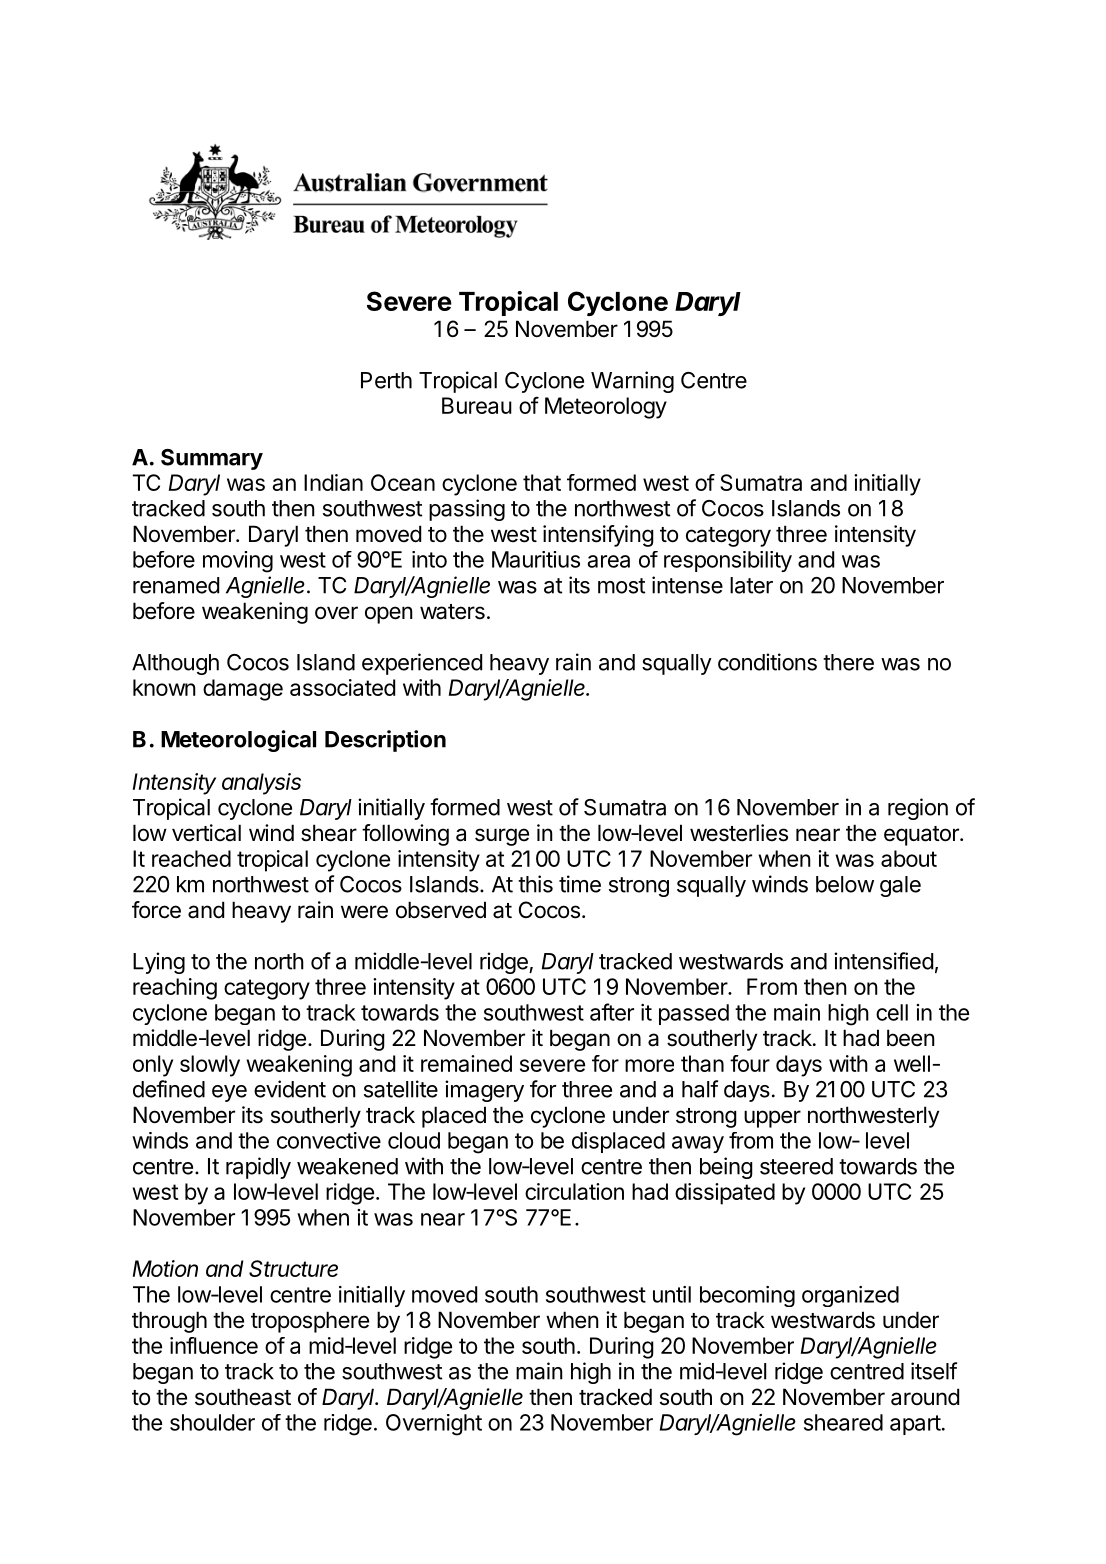 The height and width of the document is (1564, 1106). I want to click on until, so click(672, 1294).
